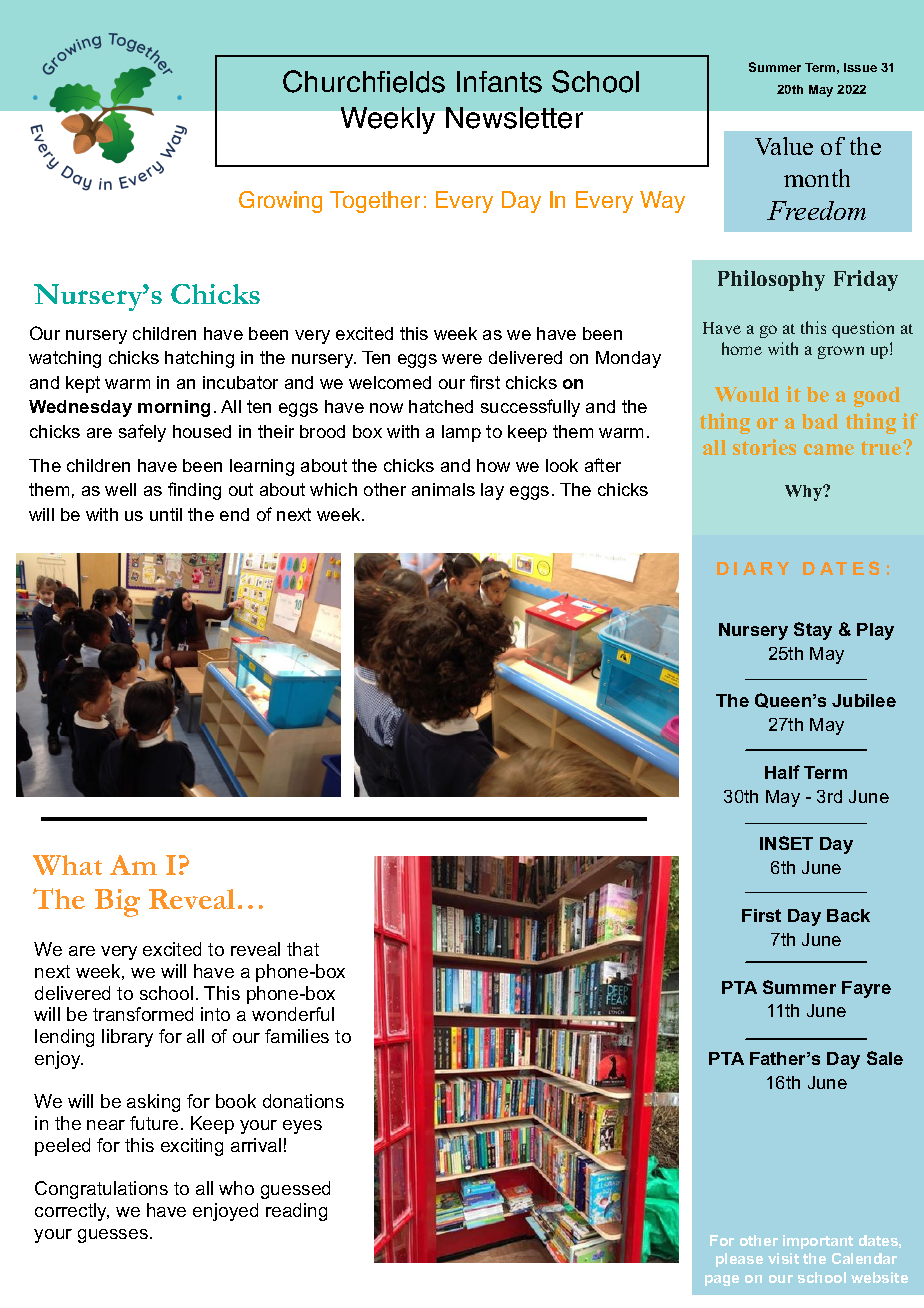 The height and width of the document is (1308, 924). What do you see at coordinates (499, 82) in the document?
I see `Infants` at bounding box center [499, 82].
